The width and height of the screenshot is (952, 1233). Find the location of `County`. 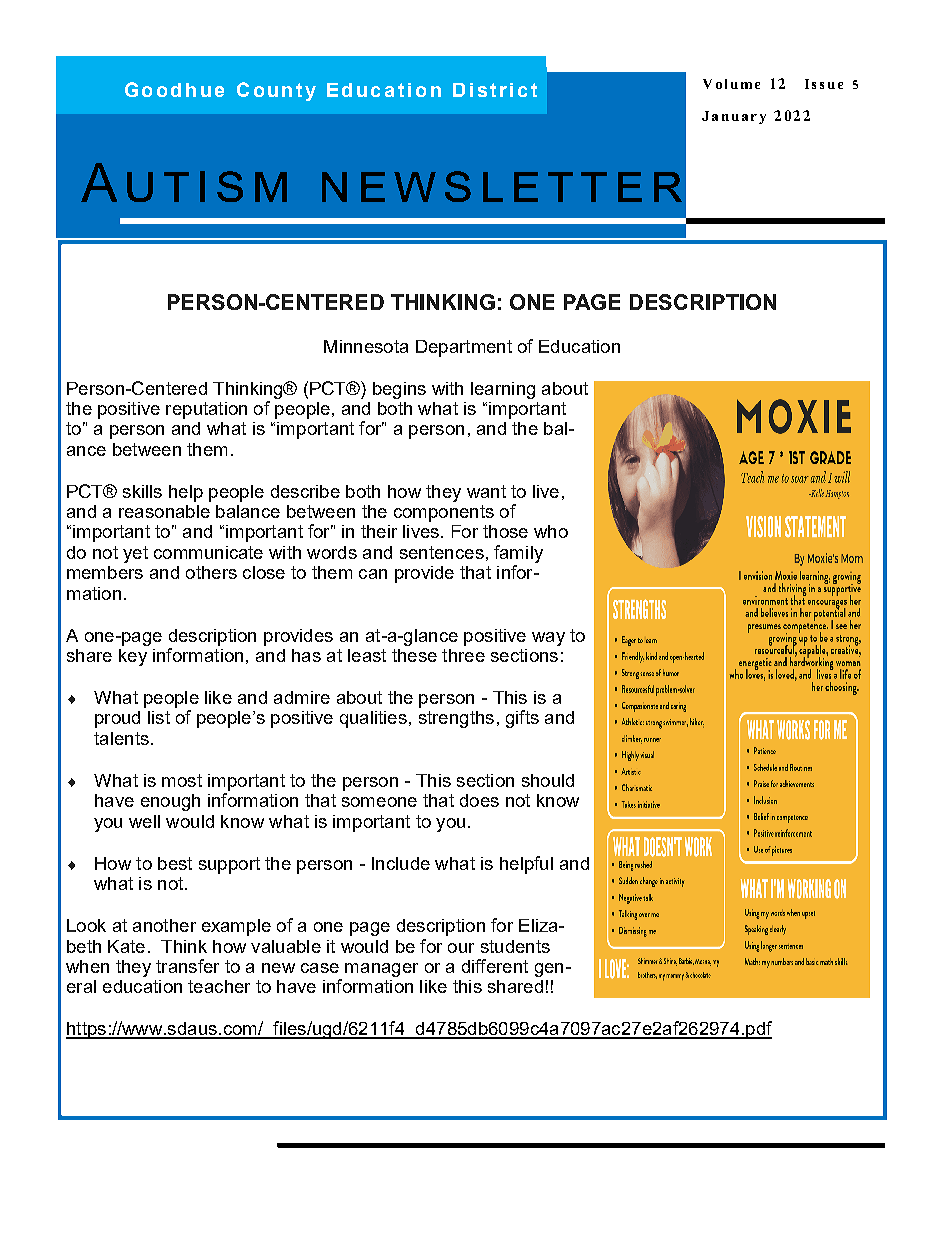

County is located at coordinates (276, 91).
